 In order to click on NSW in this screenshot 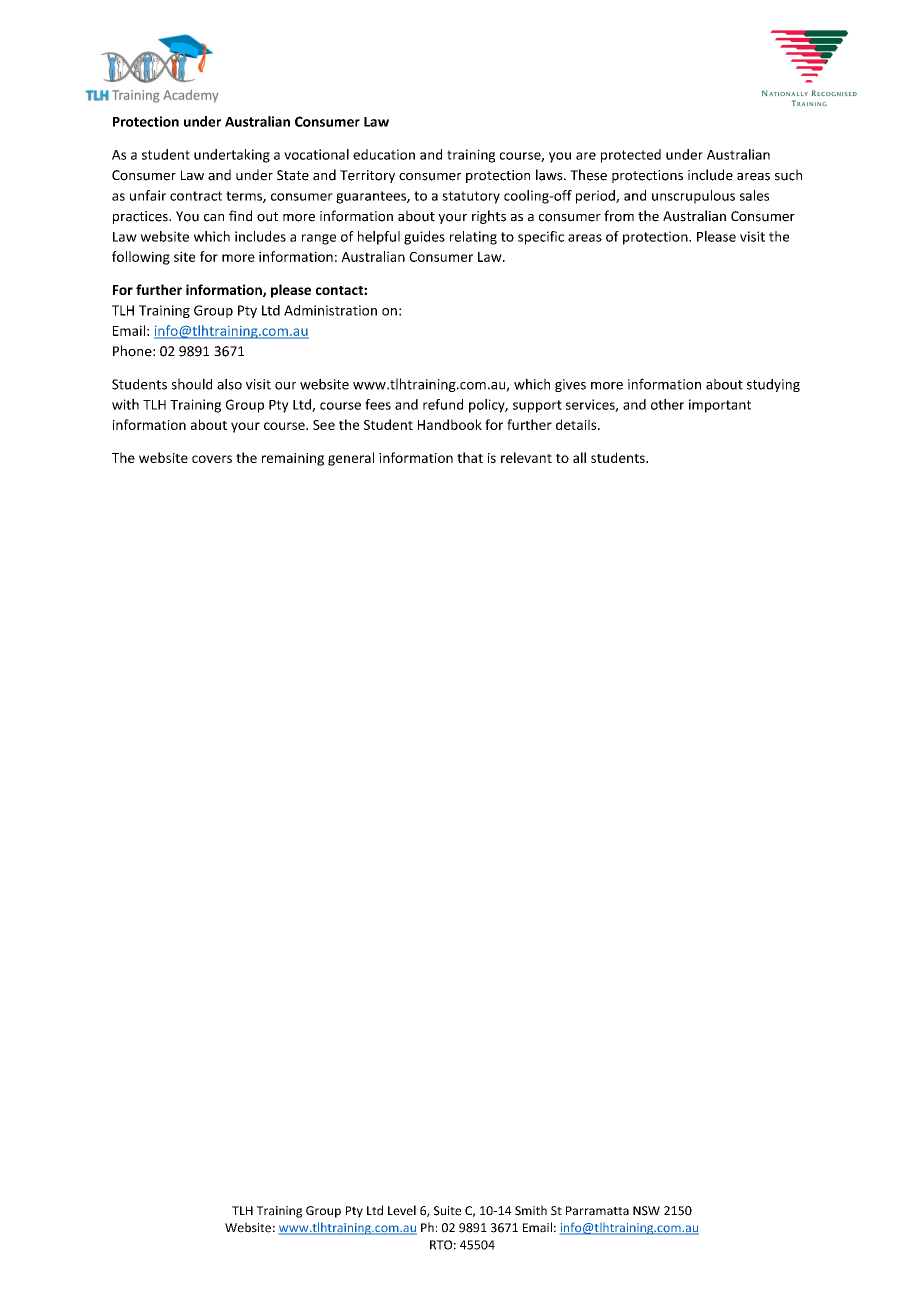, I will do `click(646, 1211)`.
